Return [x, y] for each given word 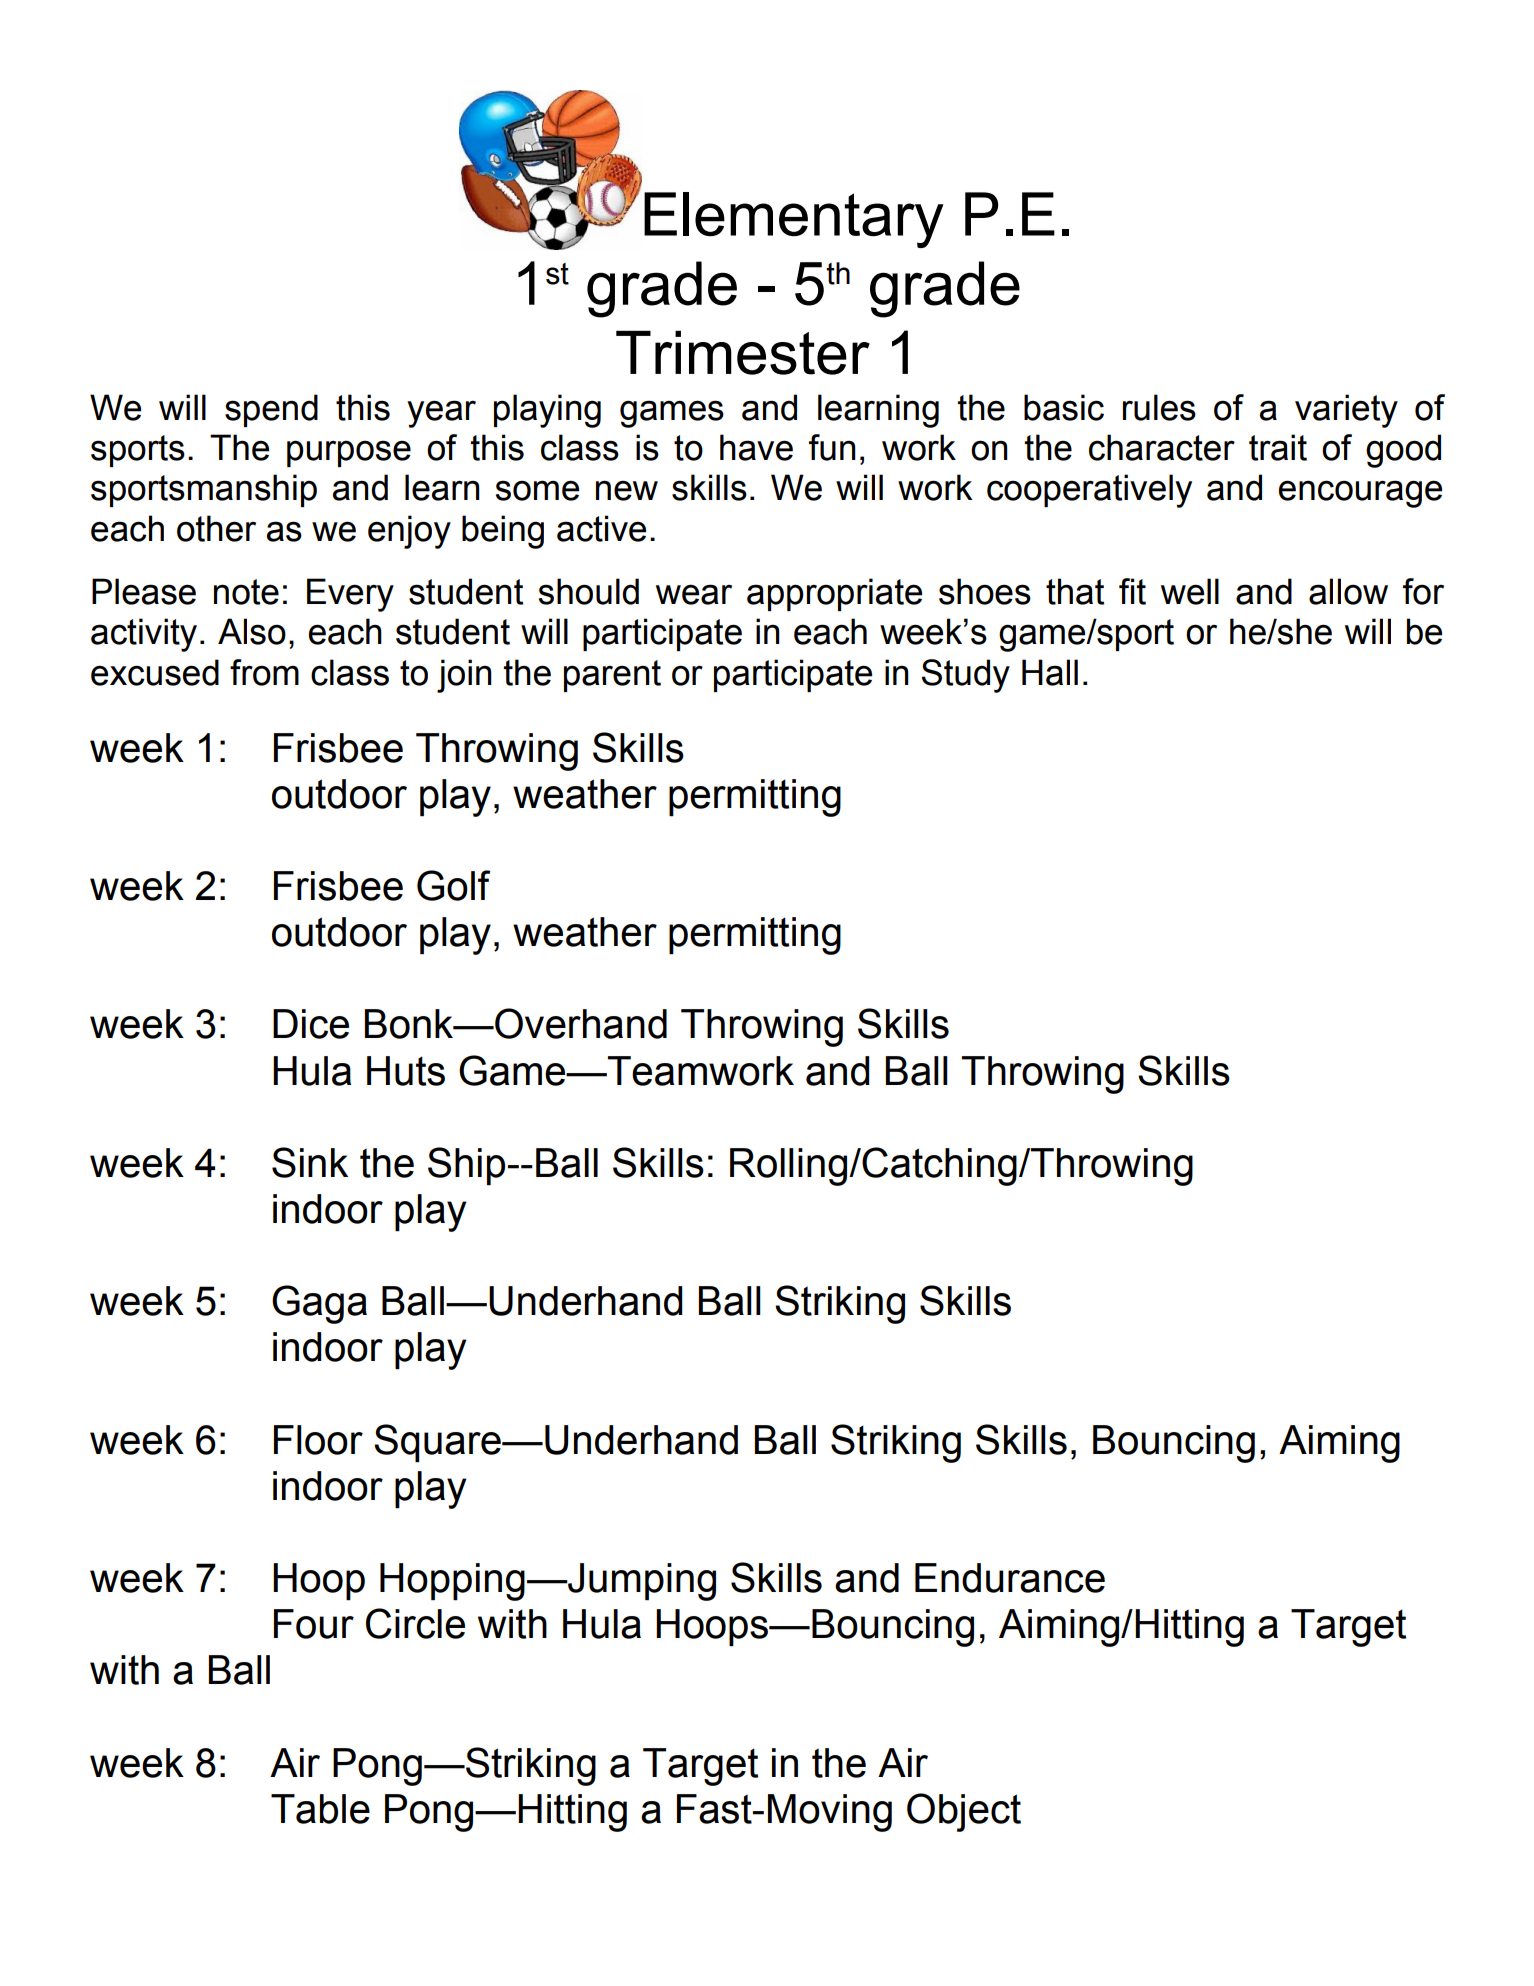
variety [1346, 411]
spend [271, 410]
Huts [406, 1071]
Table [320, 1809]
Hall [1050, 672]
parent [612, 676]
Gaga [319, 1304]
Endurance [1010, 1578]
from [264, 672]
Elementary [794, 220]
